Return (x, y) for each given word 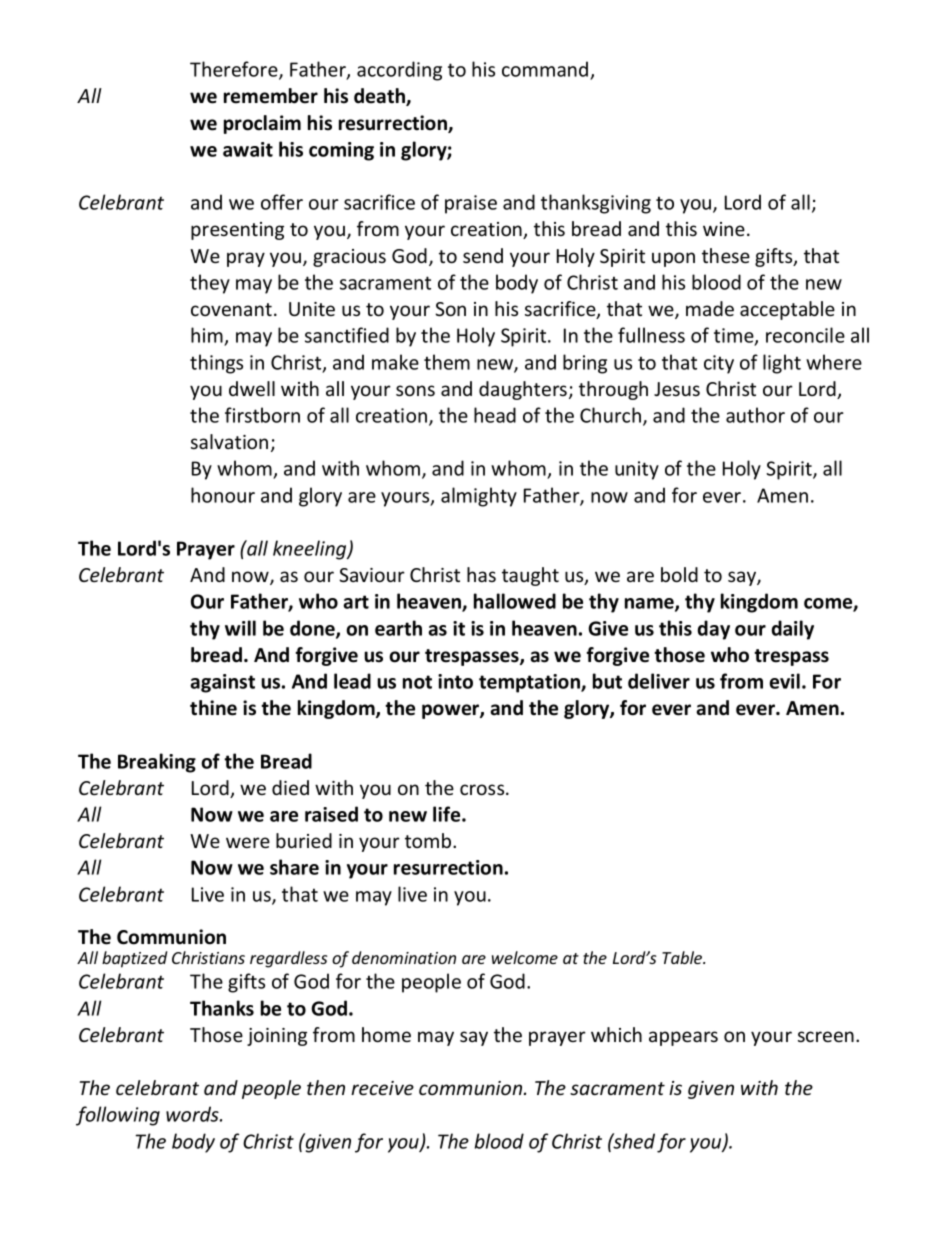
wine (724, 229)
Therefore (235, 70)
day (713, 630)
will (240, 628)
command (545, 69)
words (193, 1114)
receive (382, 1088)
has (481, 574)
